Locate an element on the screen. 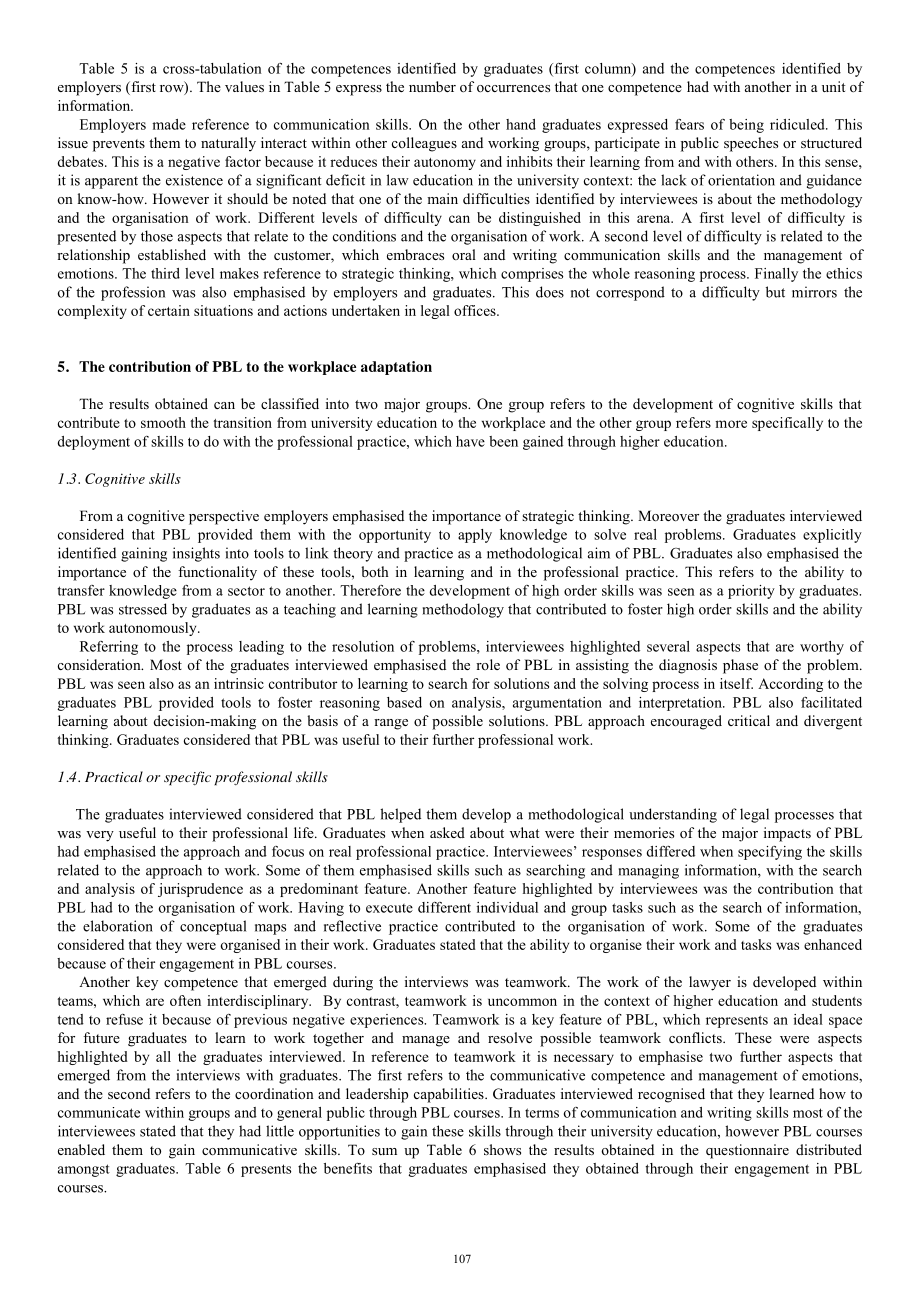  colleagues is located at coordinates (424, 144).
